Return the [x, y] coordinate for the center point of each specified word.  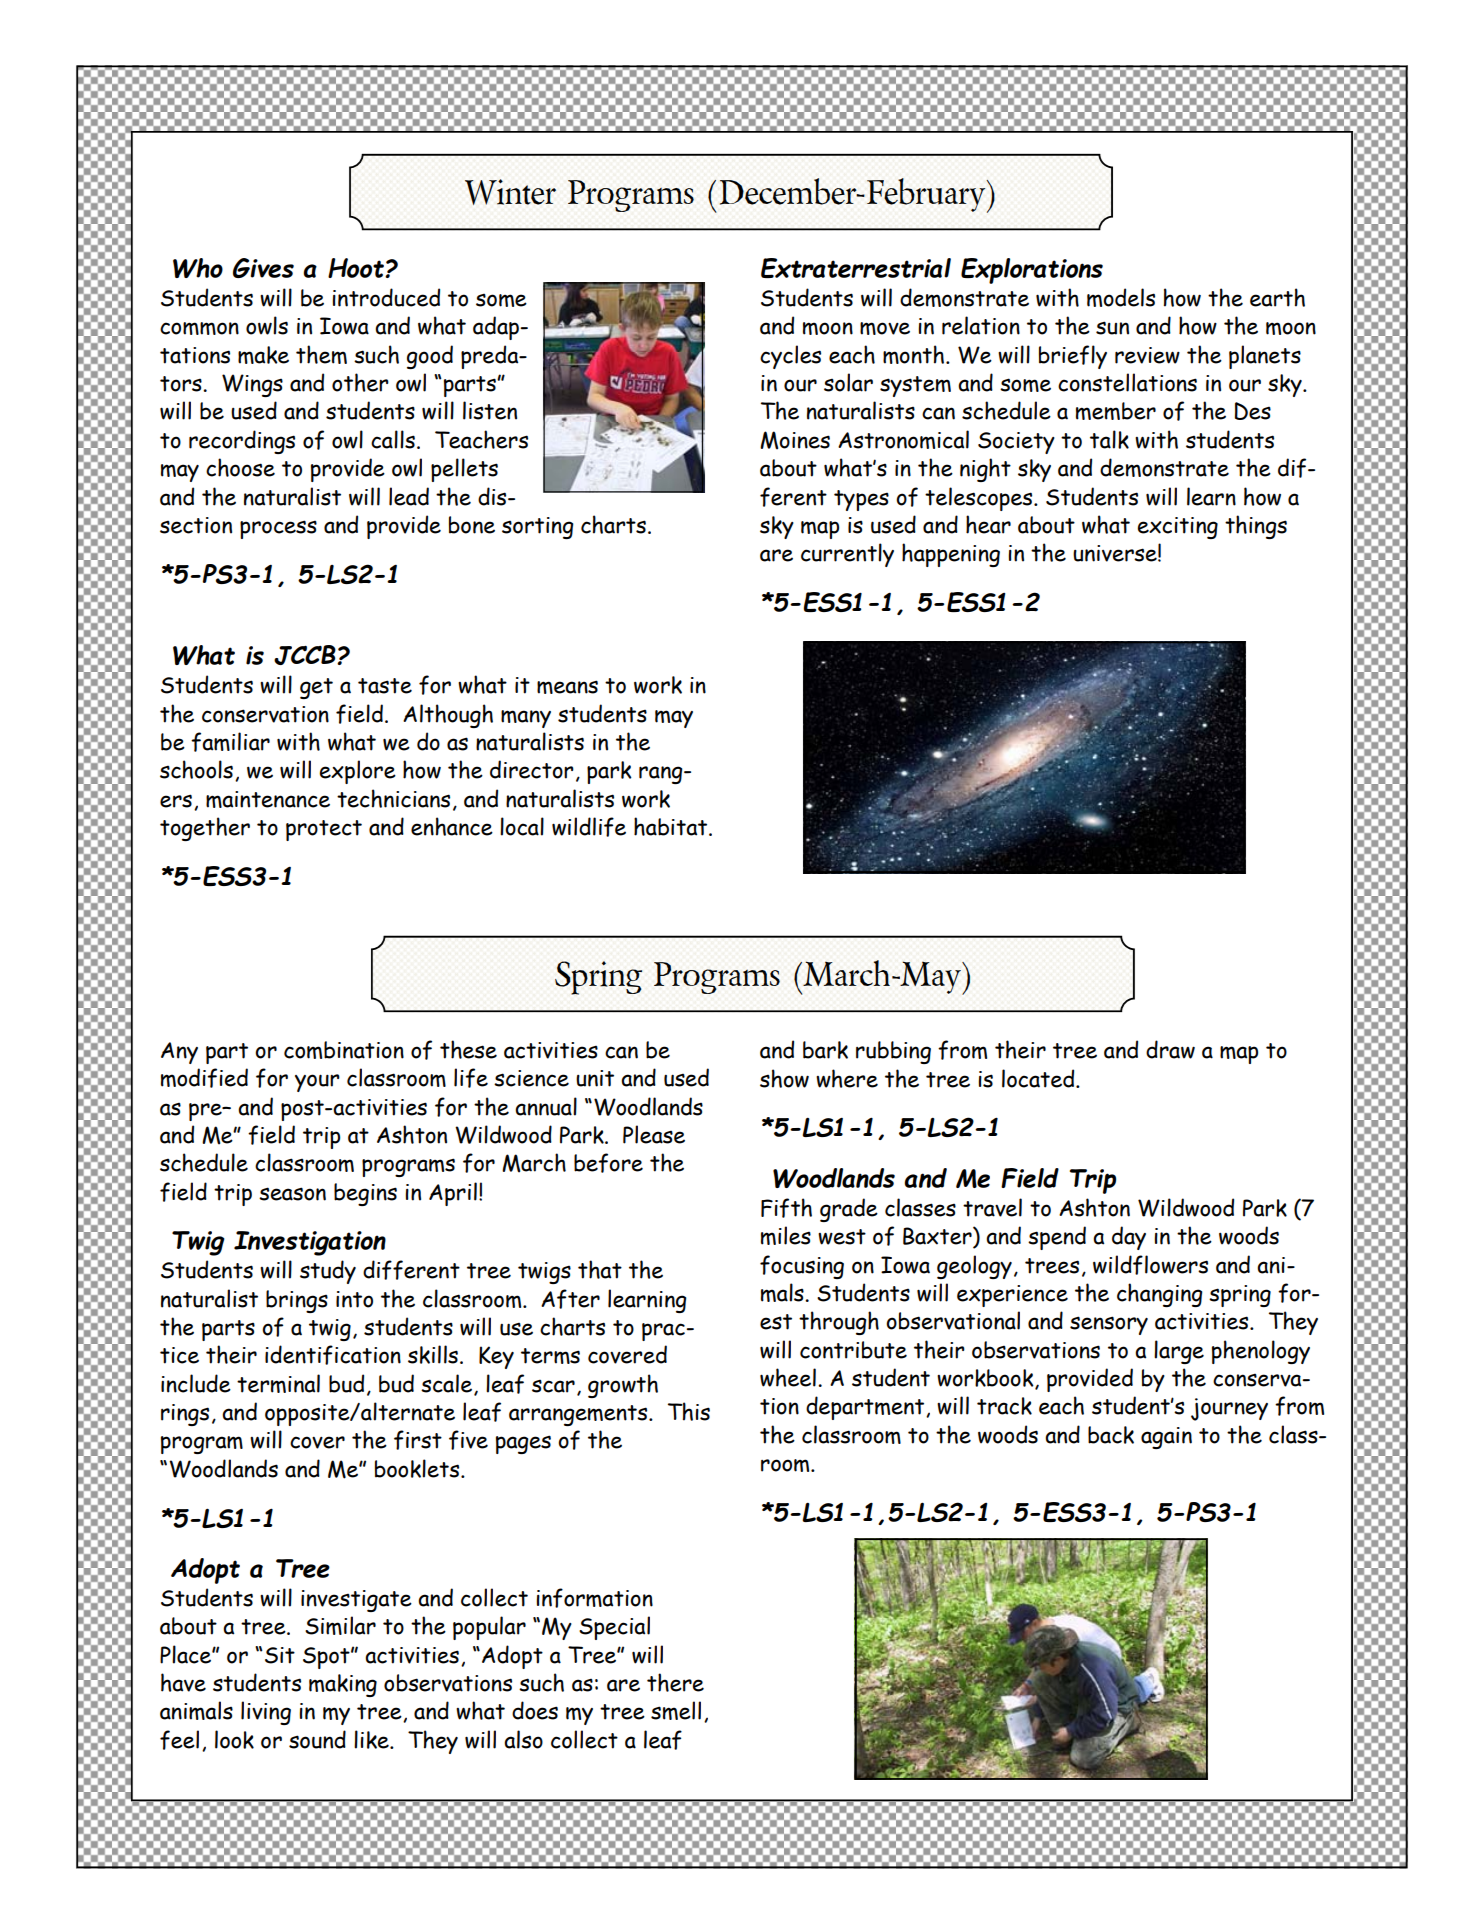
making [343, 1685]
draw [1170, 1049]
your [317, 1083]
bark [825, 1050]
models [1121, 297]
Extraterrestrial [856, 268]
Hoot [357, 268]
